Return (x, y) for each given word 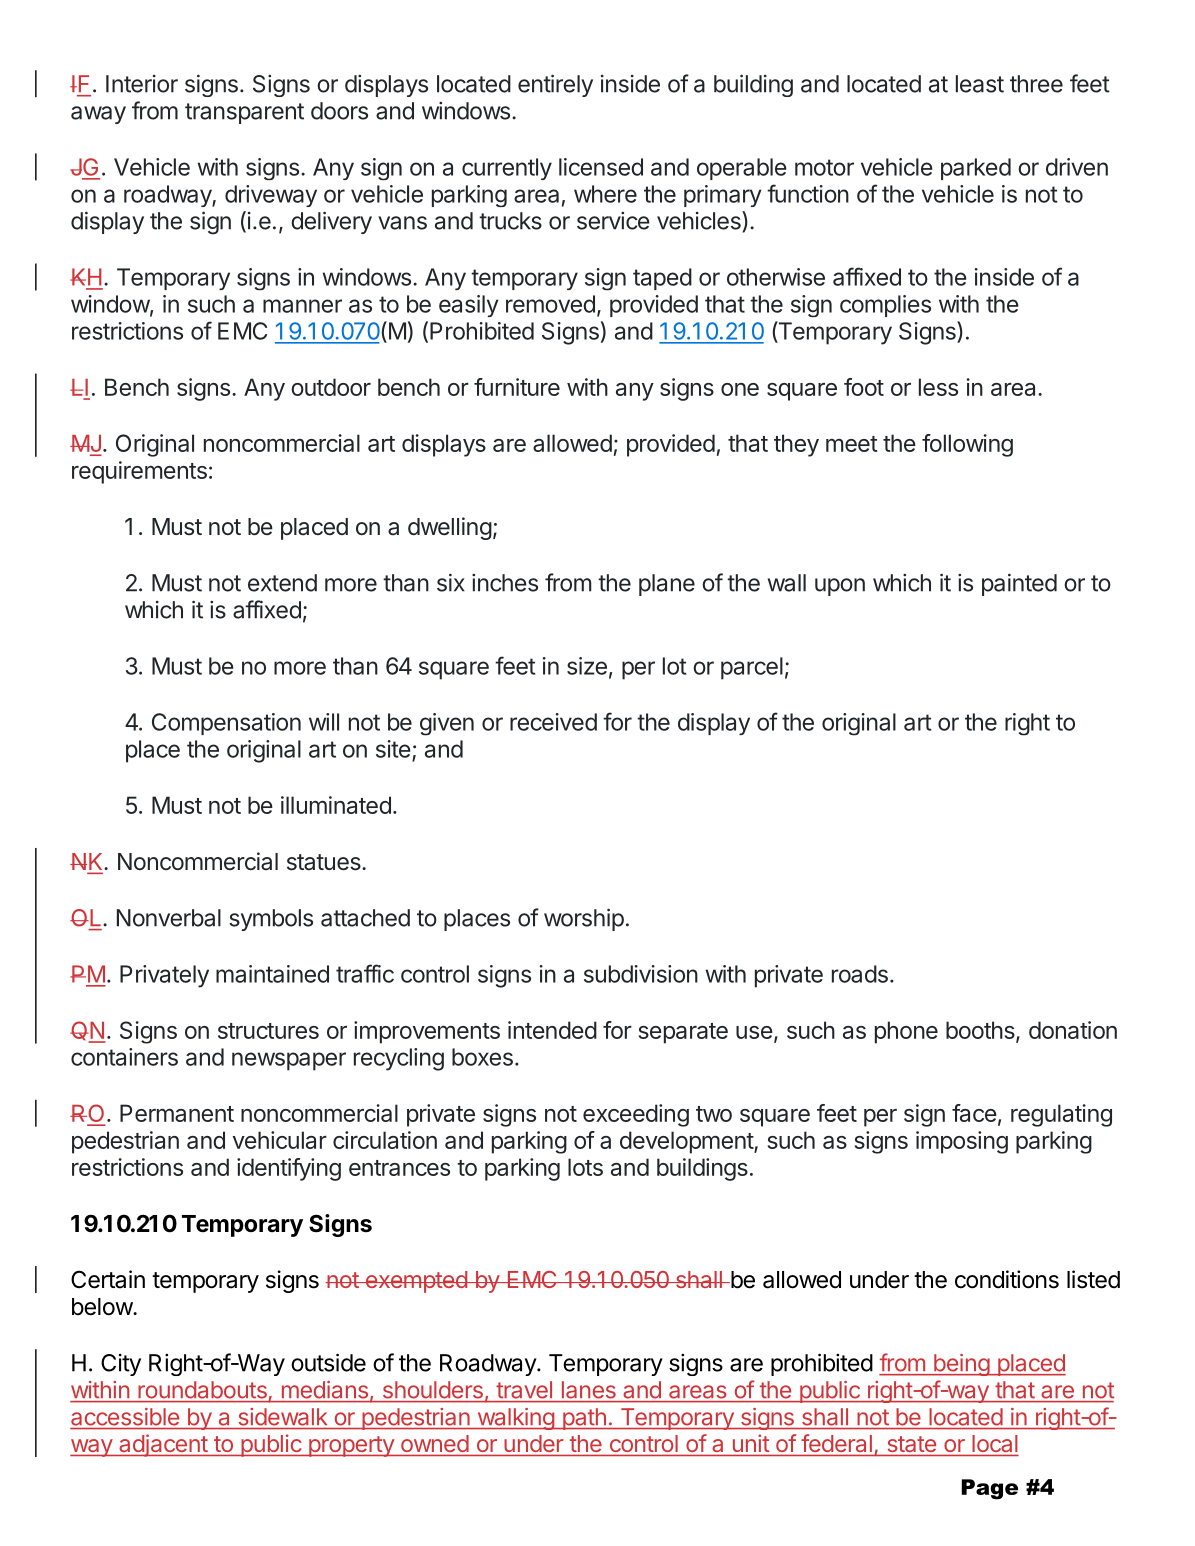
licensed (601, 167)
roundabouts (203, 1389)
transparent (244, 113)
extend (282, 583)
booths (981, 1031)
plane (667, 585)
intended (552, 1030)
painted (1019, 584)
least (980, 84)
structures (268, 1031)
